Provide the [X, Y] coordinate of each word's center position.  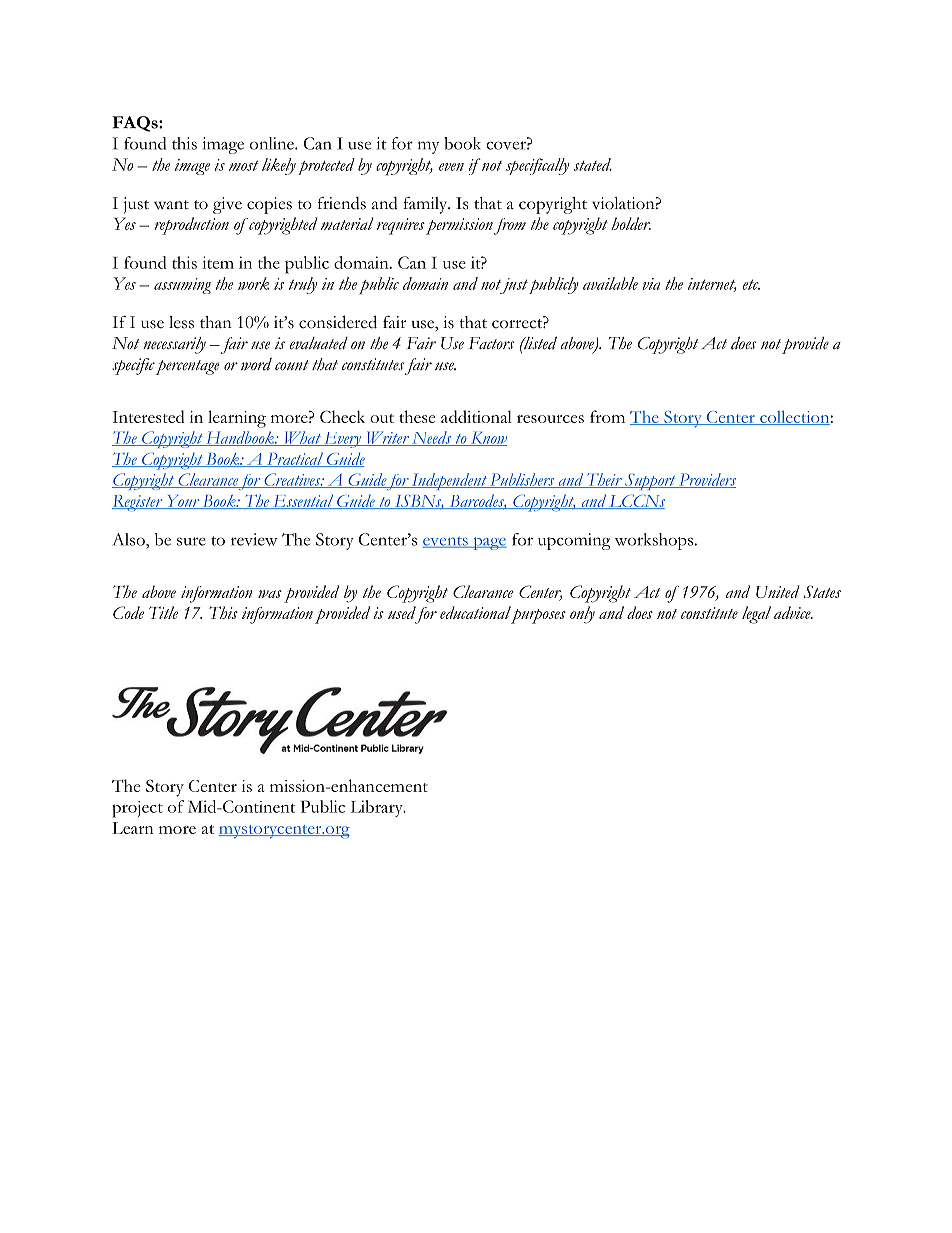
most [244, 165]
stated [593, 164]
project [137, 809]
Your [182, 502]
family [426, 205]
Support [650, 481]
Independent [449, 481]
